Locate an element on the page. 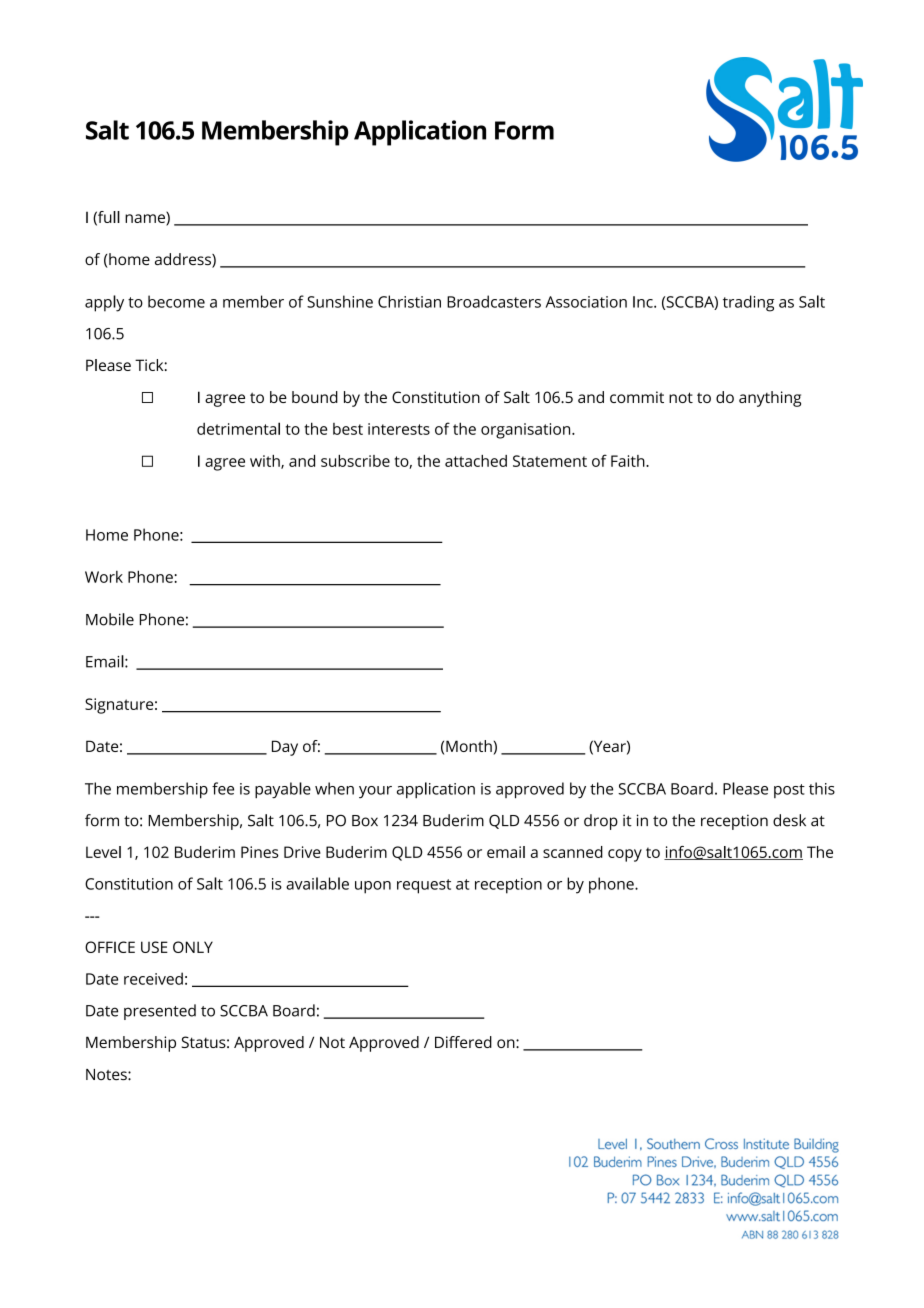 The image size is (924, 1308). Month is located at coordinates (470, 747).
